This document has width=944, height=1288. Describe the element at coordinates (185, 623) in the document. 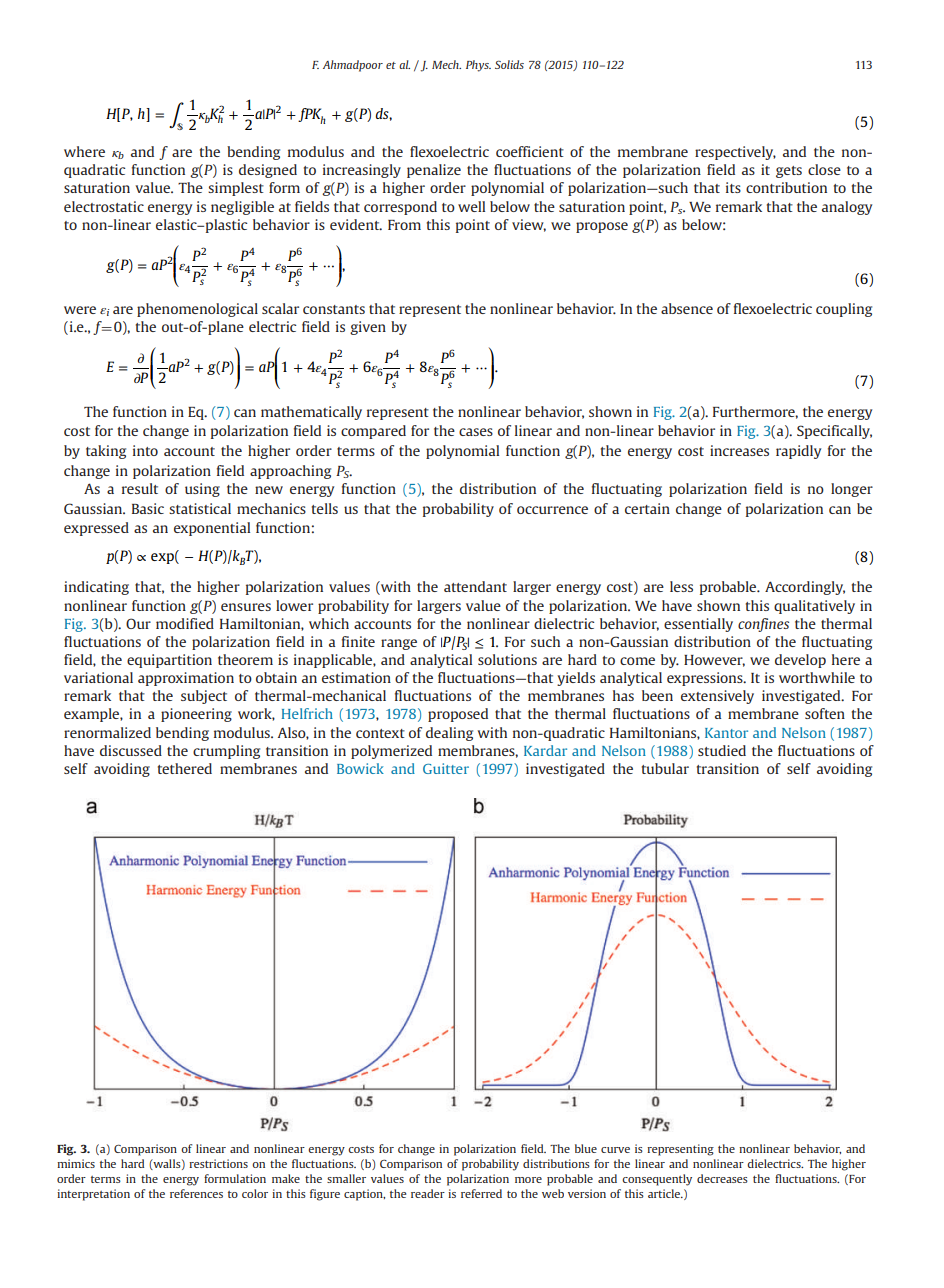

I see `modified` at that location.
